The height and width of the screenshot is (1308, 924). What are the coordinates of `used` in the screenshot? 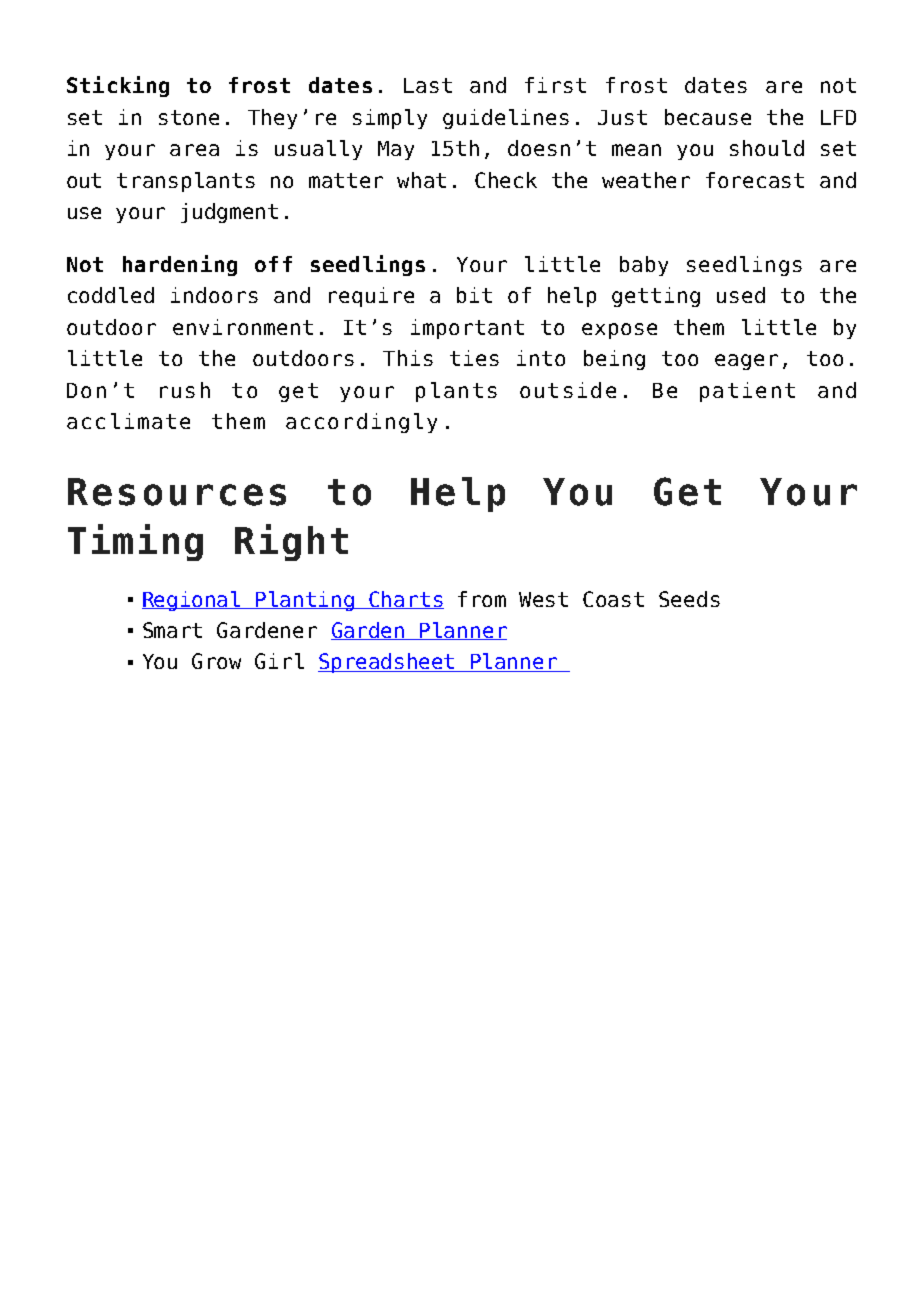 It's located at (741, 295).
